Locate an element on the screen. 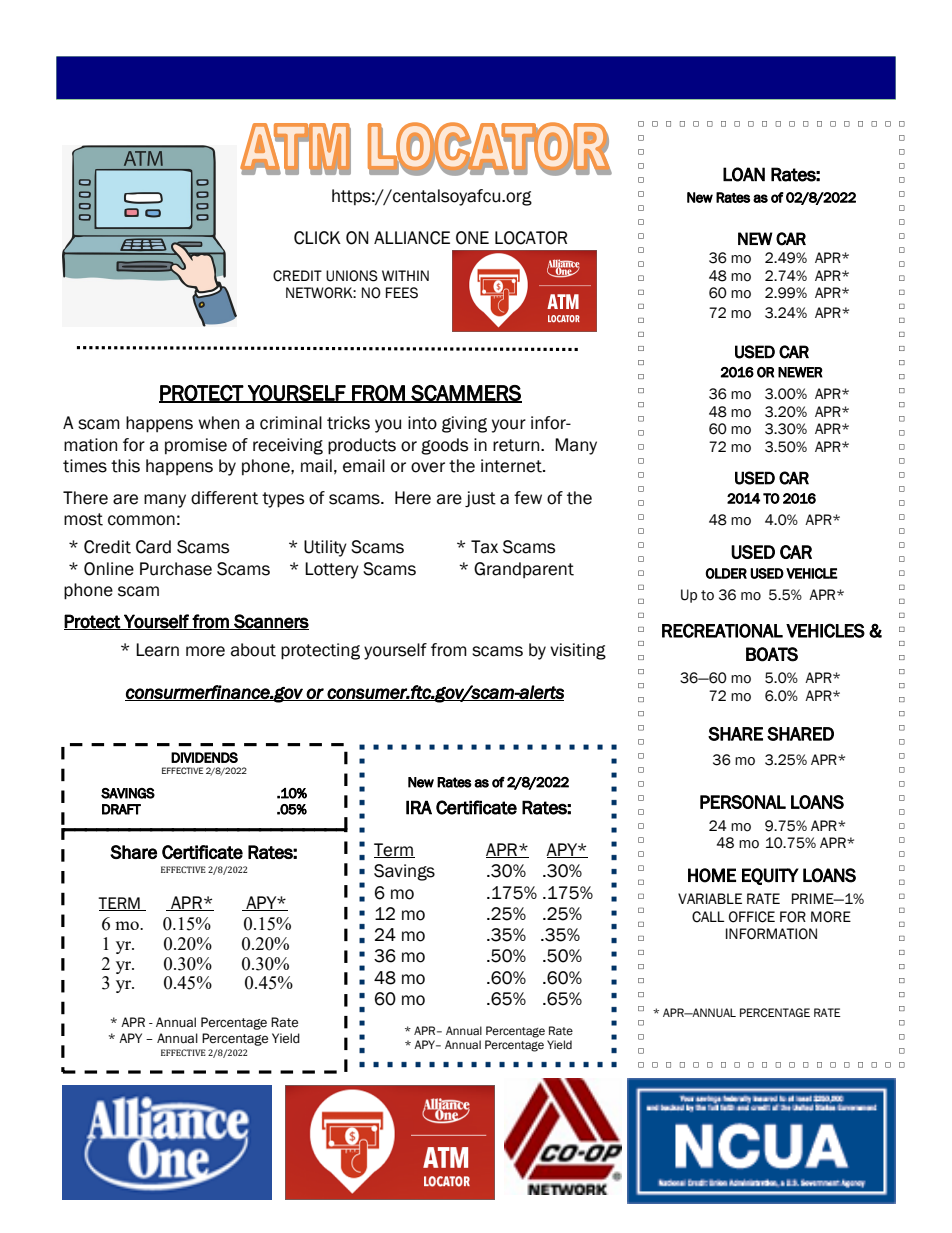 This screenshot has height=1233, width=952. LOCATOR is located at coordinates (531, 238).
